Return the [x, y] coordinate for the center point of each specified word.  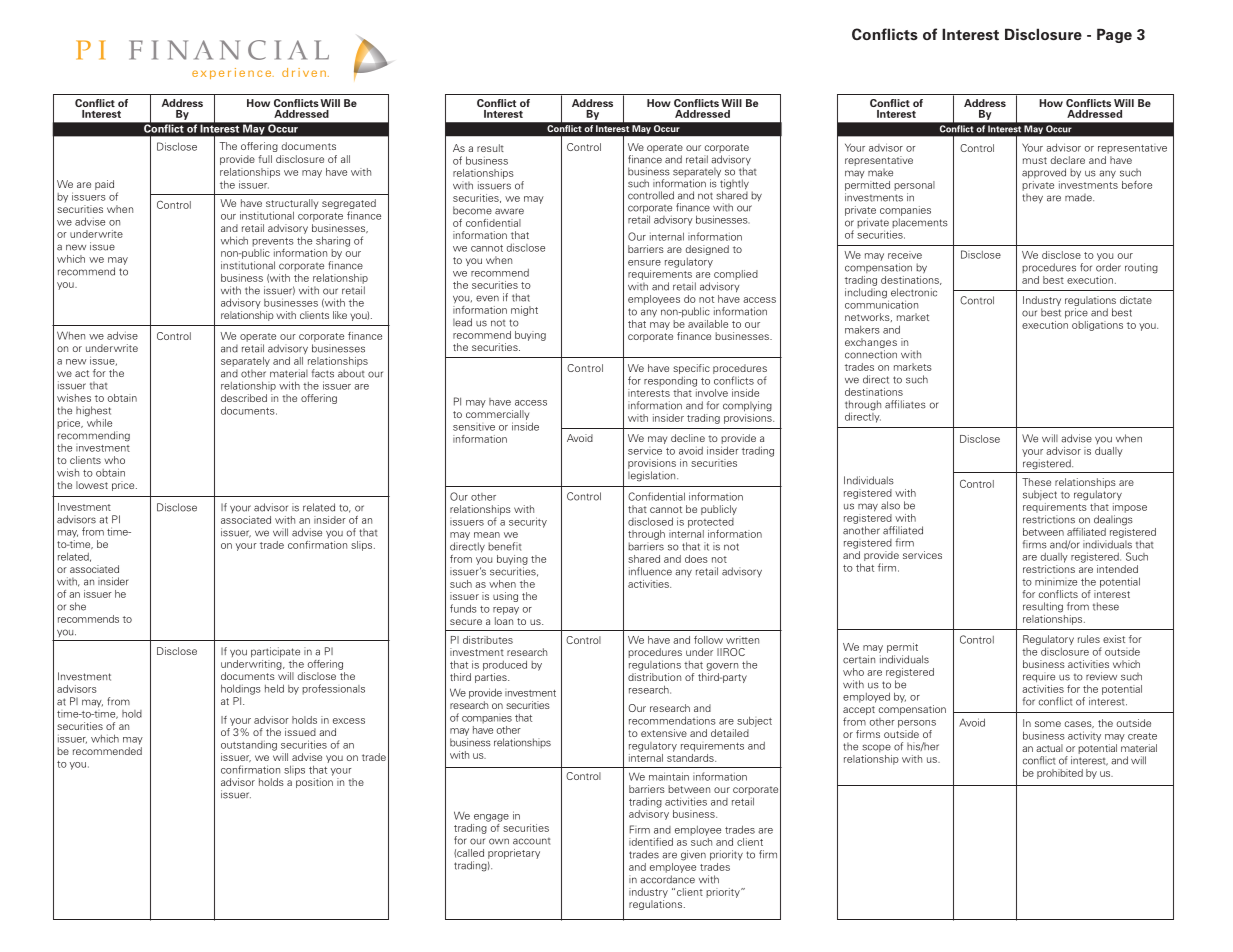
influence [650, 571]
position [314, 783]
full [265, 159]
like [340, 315]
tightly [734, 185]
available [708, 324]
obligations [1097, 326]
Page [1114, 35]
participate [275, 652]
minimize [1056, 581]
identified [651, 842]
